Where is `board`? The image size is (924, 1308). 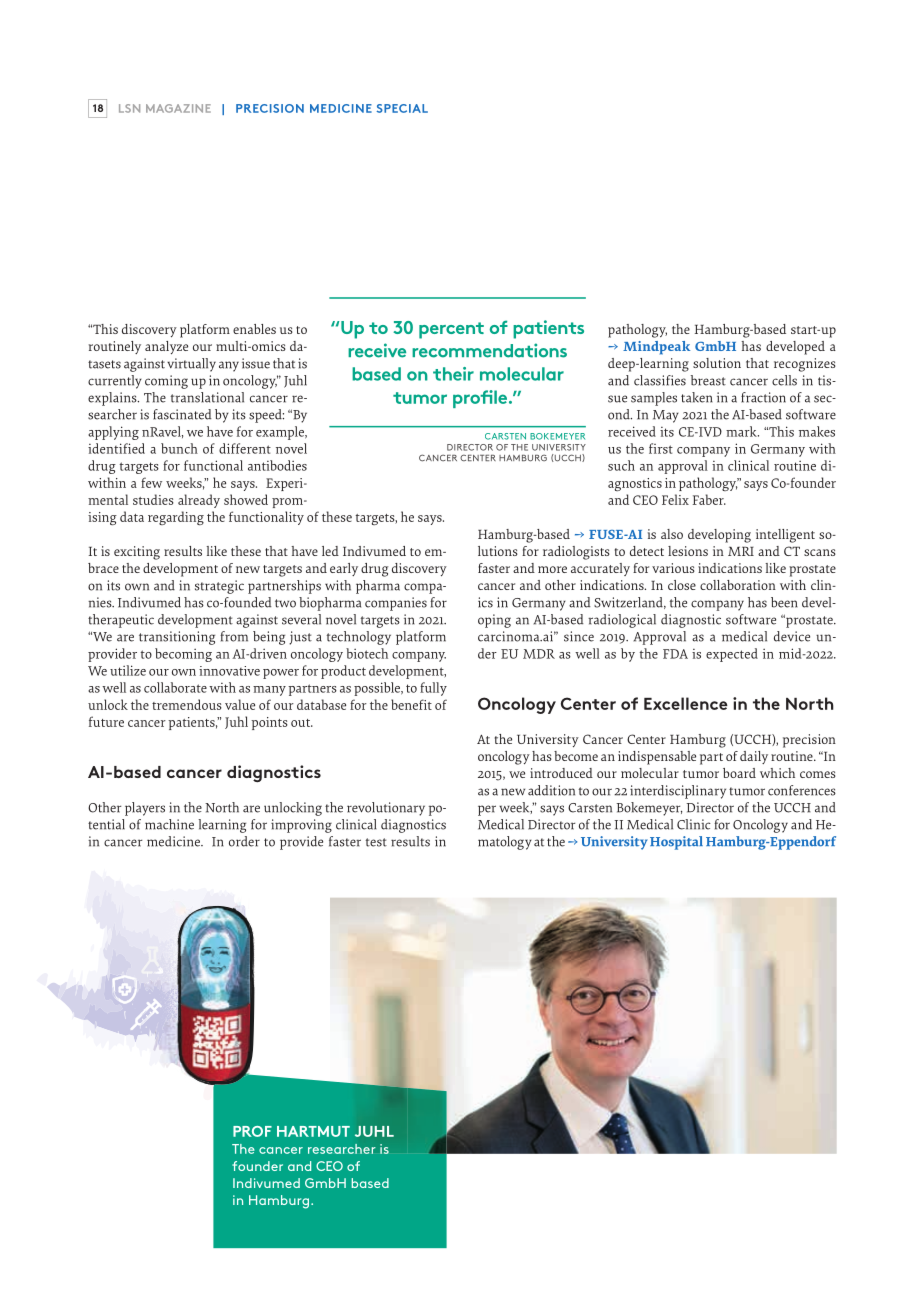 board is located at coordinates (739, 773).
